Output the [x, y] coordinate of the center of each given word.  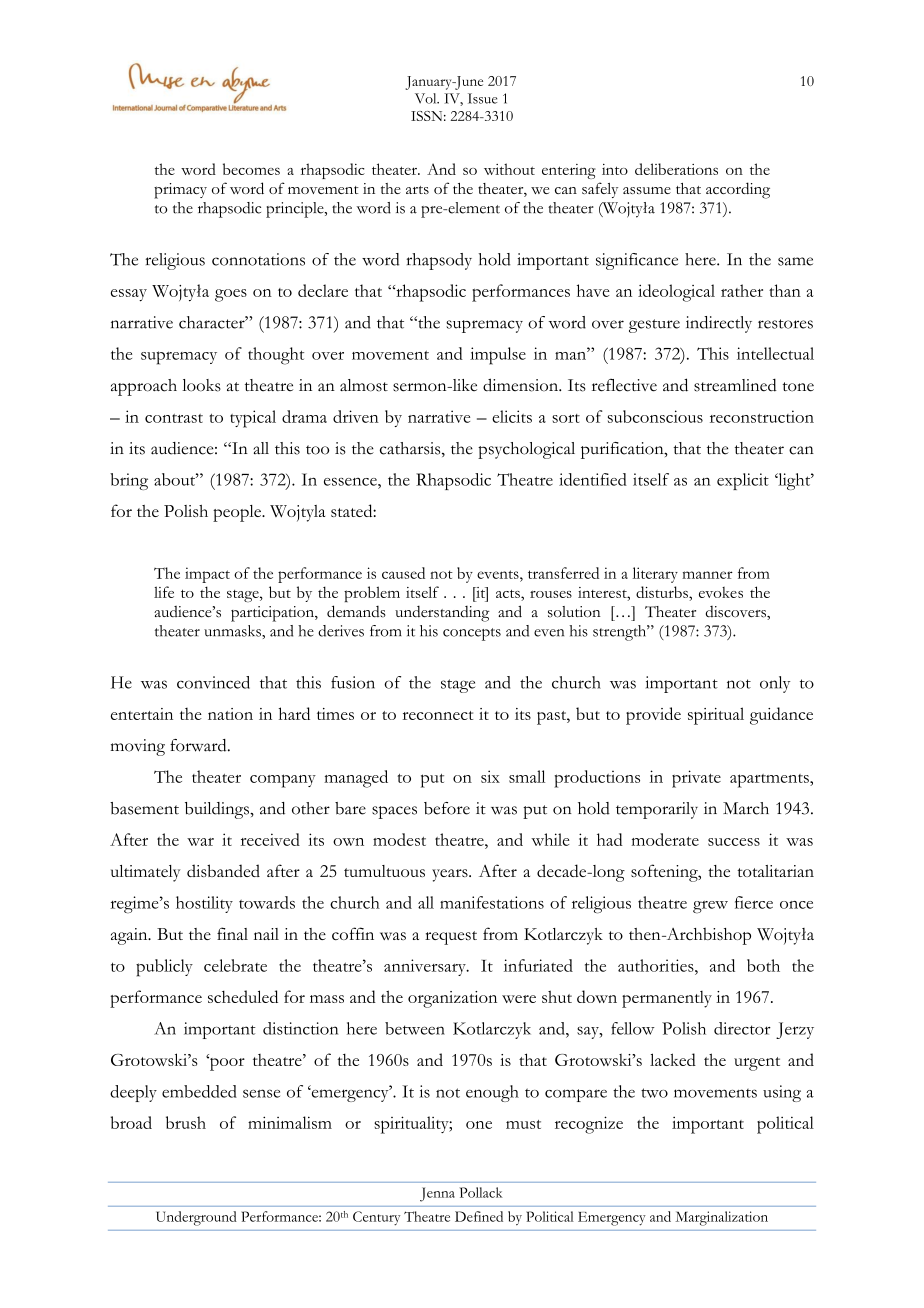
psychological [526, 450]
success [734, 842]
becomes [251, 169]
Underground [196, 1218]
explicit [743, 481]
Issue [482, 98]
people [238, 513]
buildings [218, 810]
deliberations [676, 169]
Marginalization [722, 1218]
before [447, 808]
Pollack [481, 1192]
